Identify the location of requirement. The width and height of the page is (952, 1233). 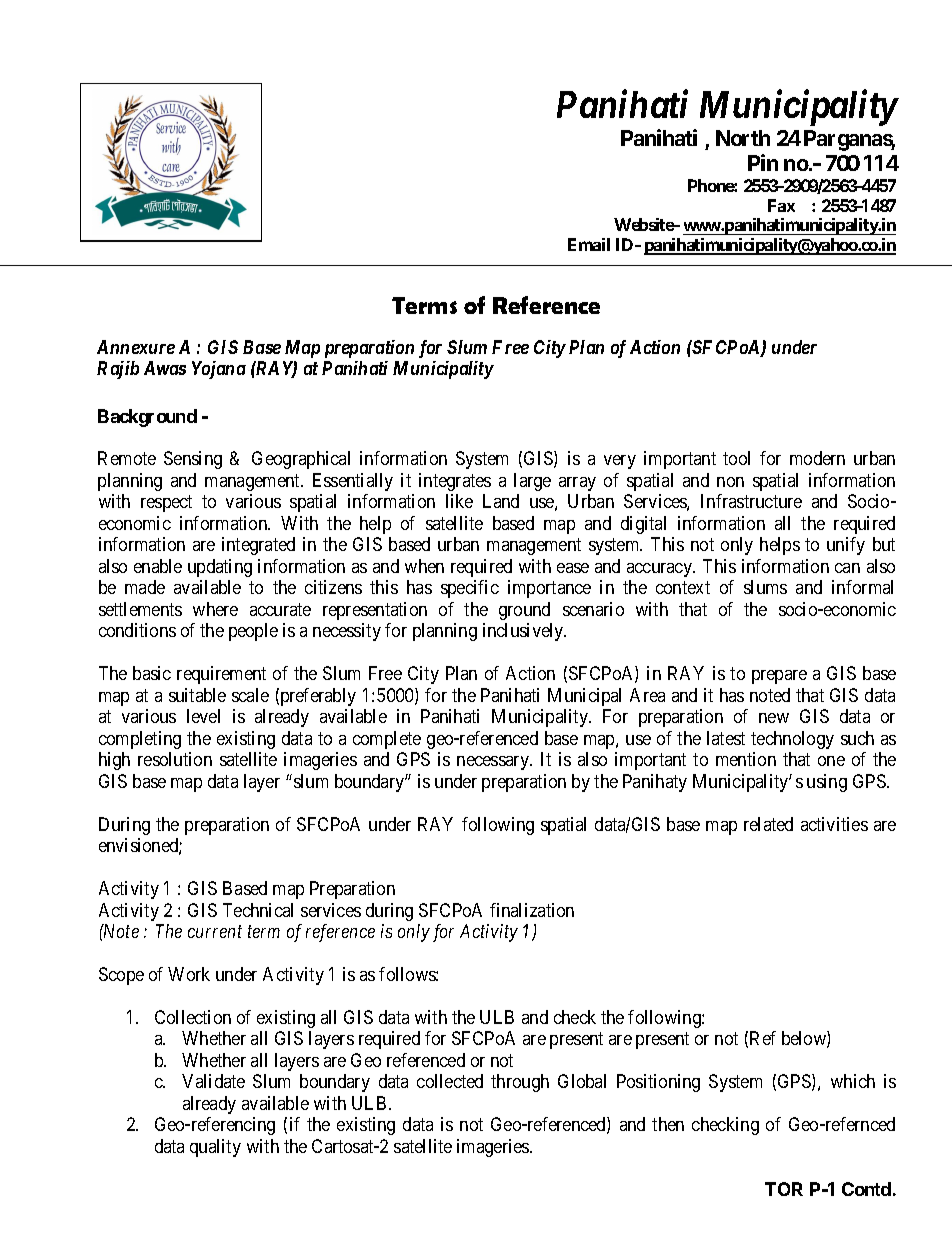
(221, 675).
